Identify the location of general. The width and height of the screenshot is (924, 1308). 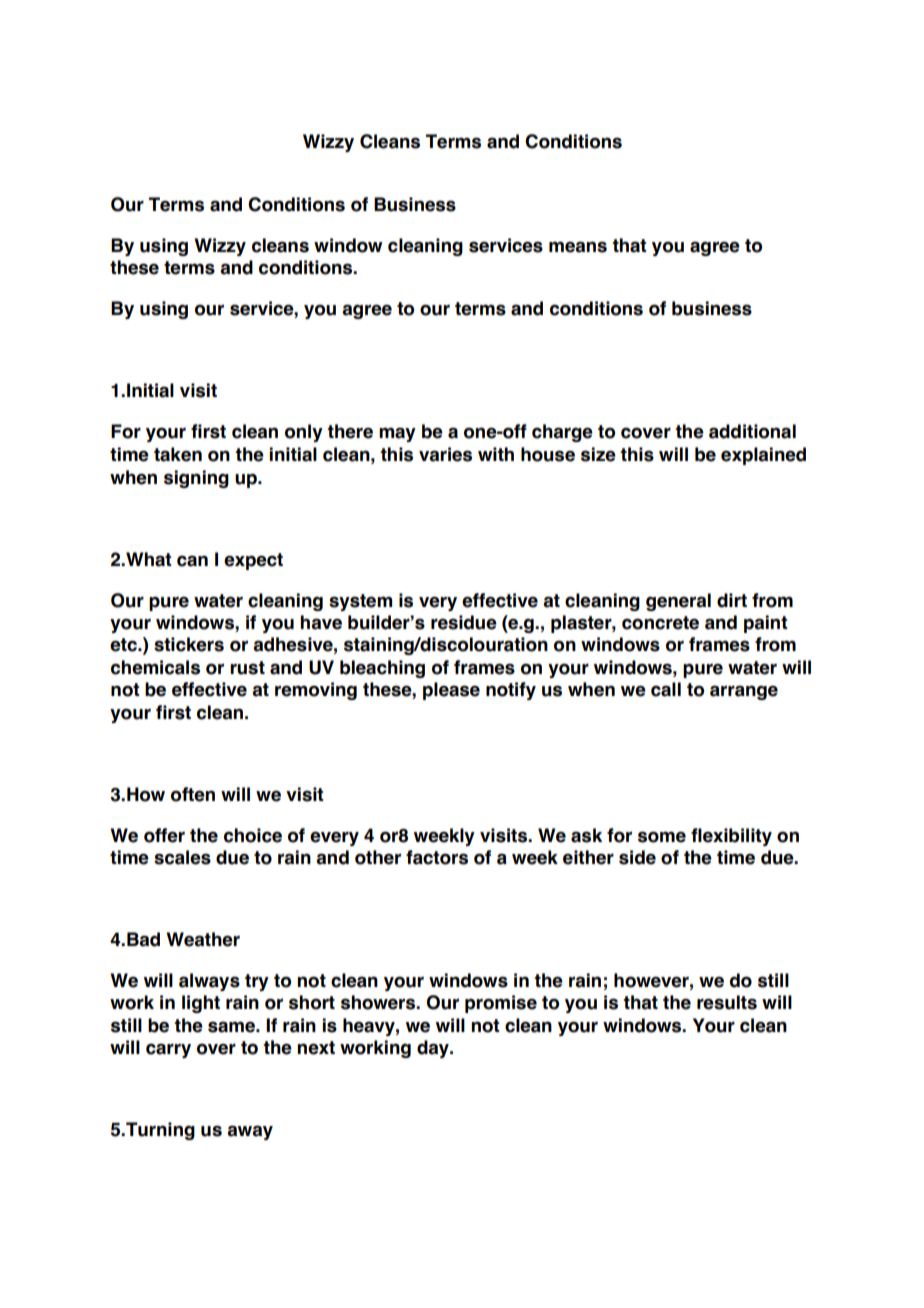
(678, 602).
